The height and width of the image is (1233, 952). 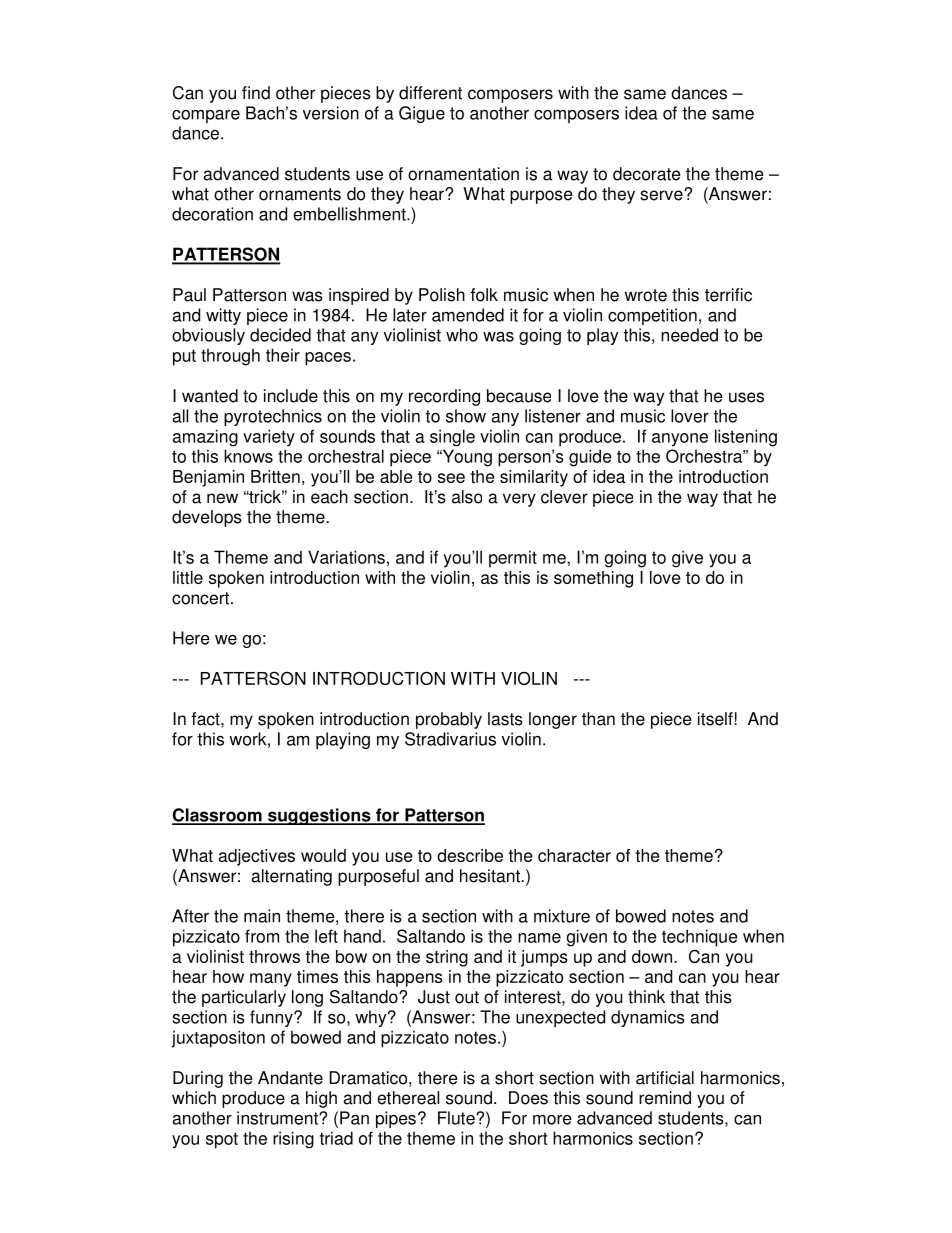 What do you see at coordinates (513, 559) in the image?
I see `permit` at bounding box center [513, 559].
